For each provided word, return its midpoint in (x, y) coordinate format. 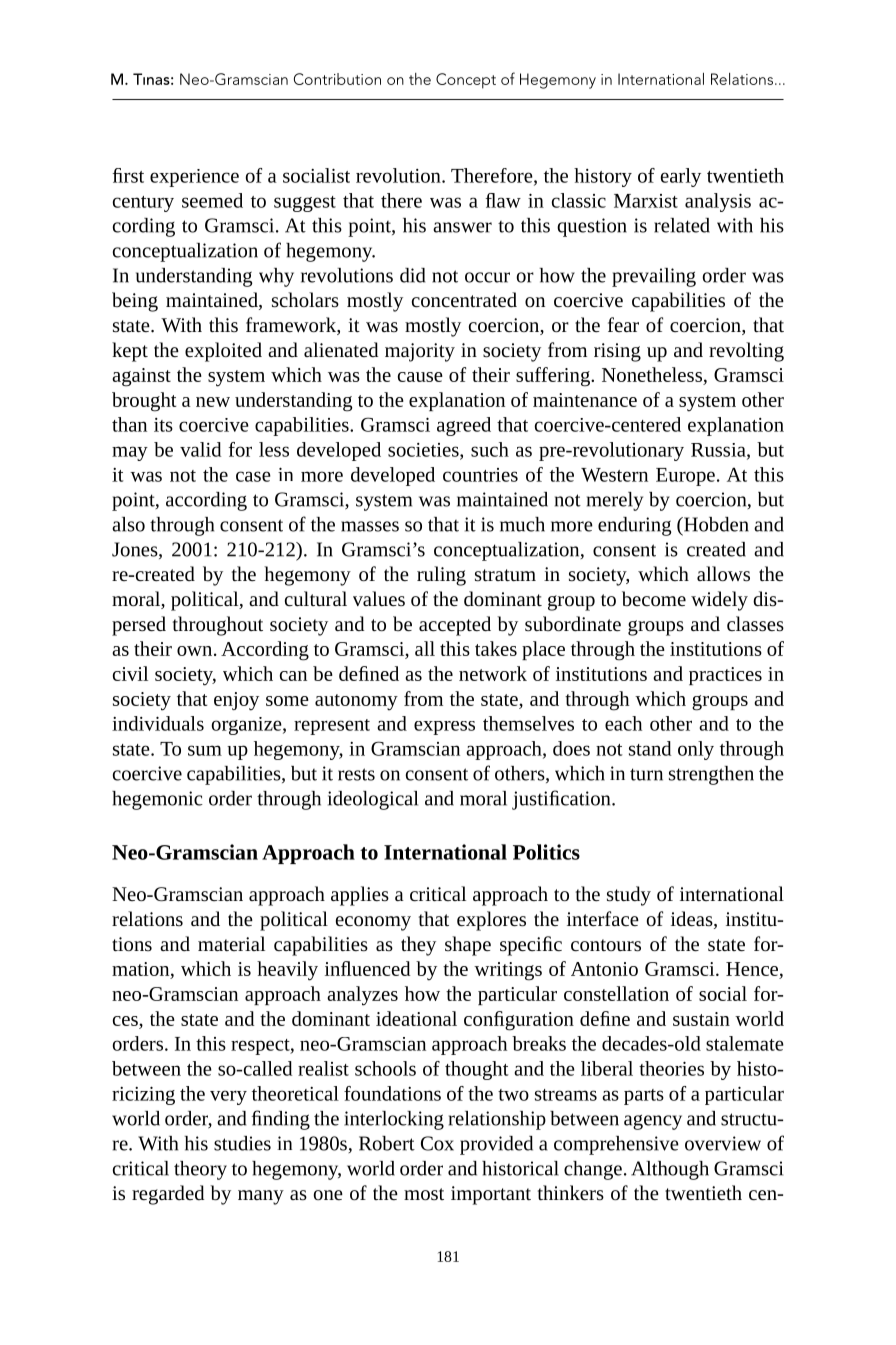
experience (194, 178)
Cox (437, 1143)
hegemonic (157, 800)
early (681, 177)
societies (424, 451)
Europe (685, 477)
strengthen (711, 775)
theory (200, 1170)
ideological (373, 800)
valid (200, 449)
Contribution (337, 79)
